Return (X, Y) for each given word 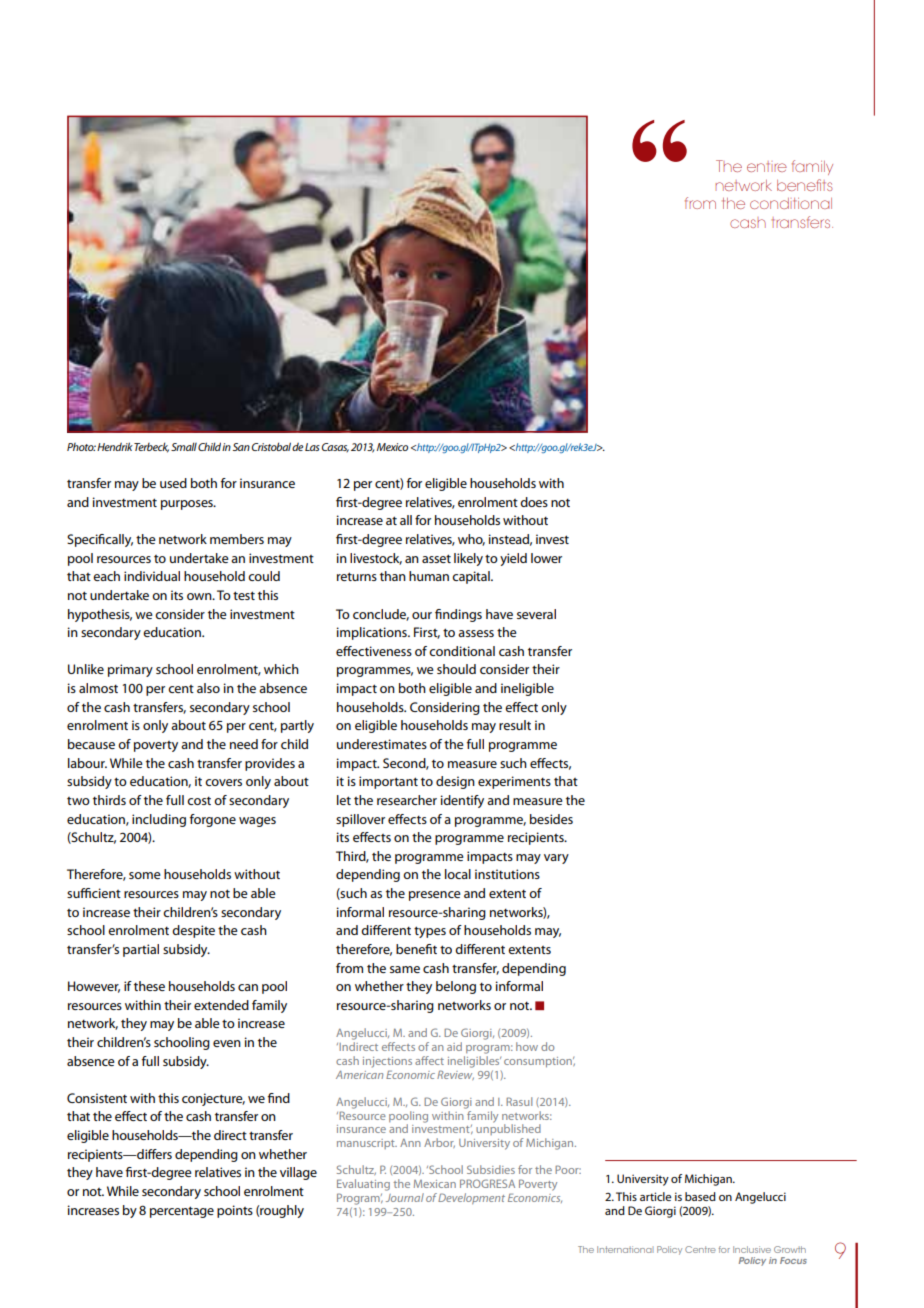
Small (184, 446)
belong (456, 987)
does (534, 502)
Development (471, 1198)
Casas (335, 447)
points (235, 1211)
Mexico (392, 447)
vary (556, 859)
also (208, 688)
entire (767, 166)
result (515, 725)
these (149, 986)
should (456, 669)
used (173, 483)
